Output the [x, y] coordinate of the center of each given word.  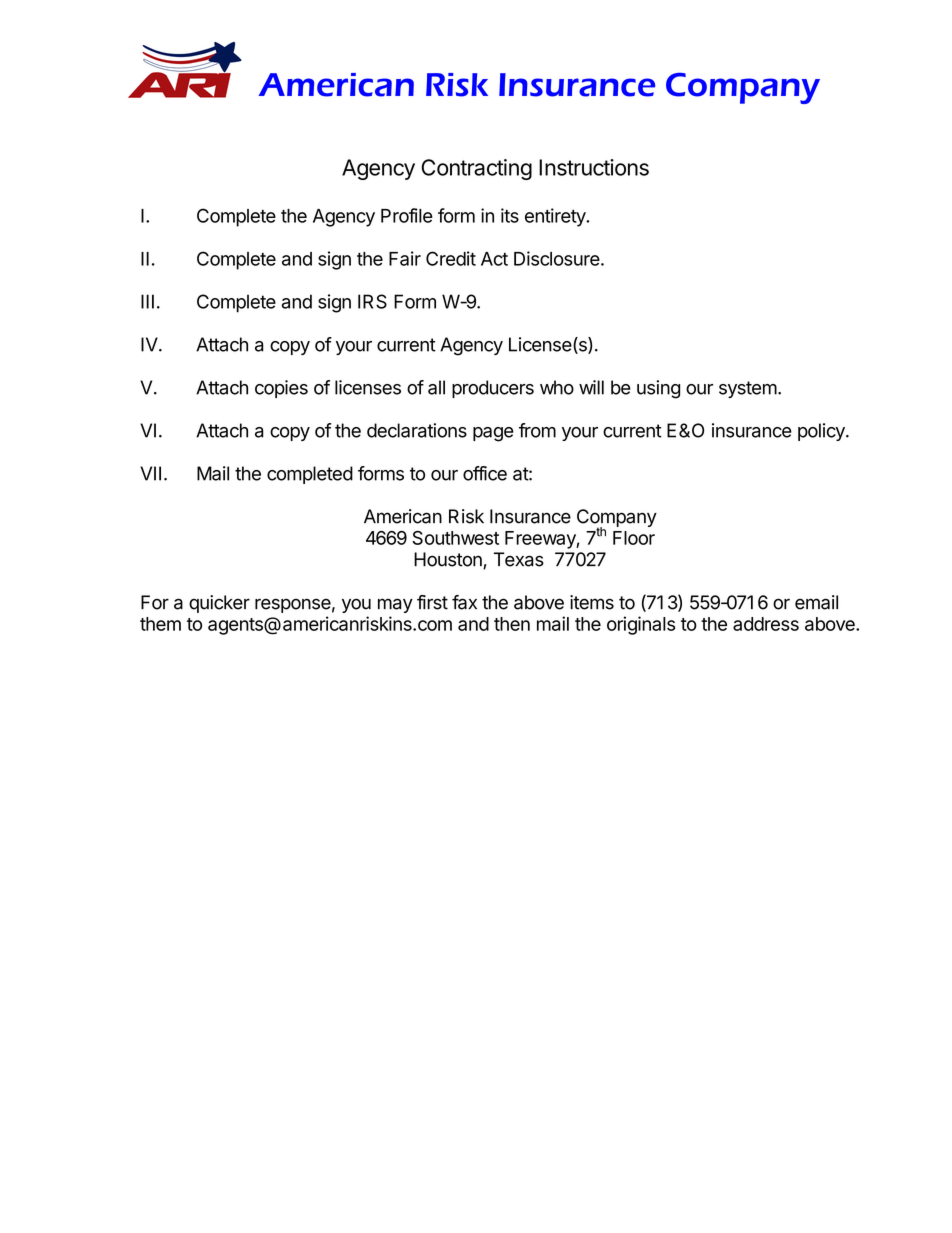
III [147, 301]
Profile [407, 215]
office [485, 473]
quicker [219, 604]
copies [281, 389]
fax [464, 602]
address [766, 624]
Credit [451, 258]
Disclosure [557, 258]
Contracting [476, 169]
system [748, 389]
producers [493, 389]
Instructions [594, 167]
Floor [634, 538]
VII [150, 473]
